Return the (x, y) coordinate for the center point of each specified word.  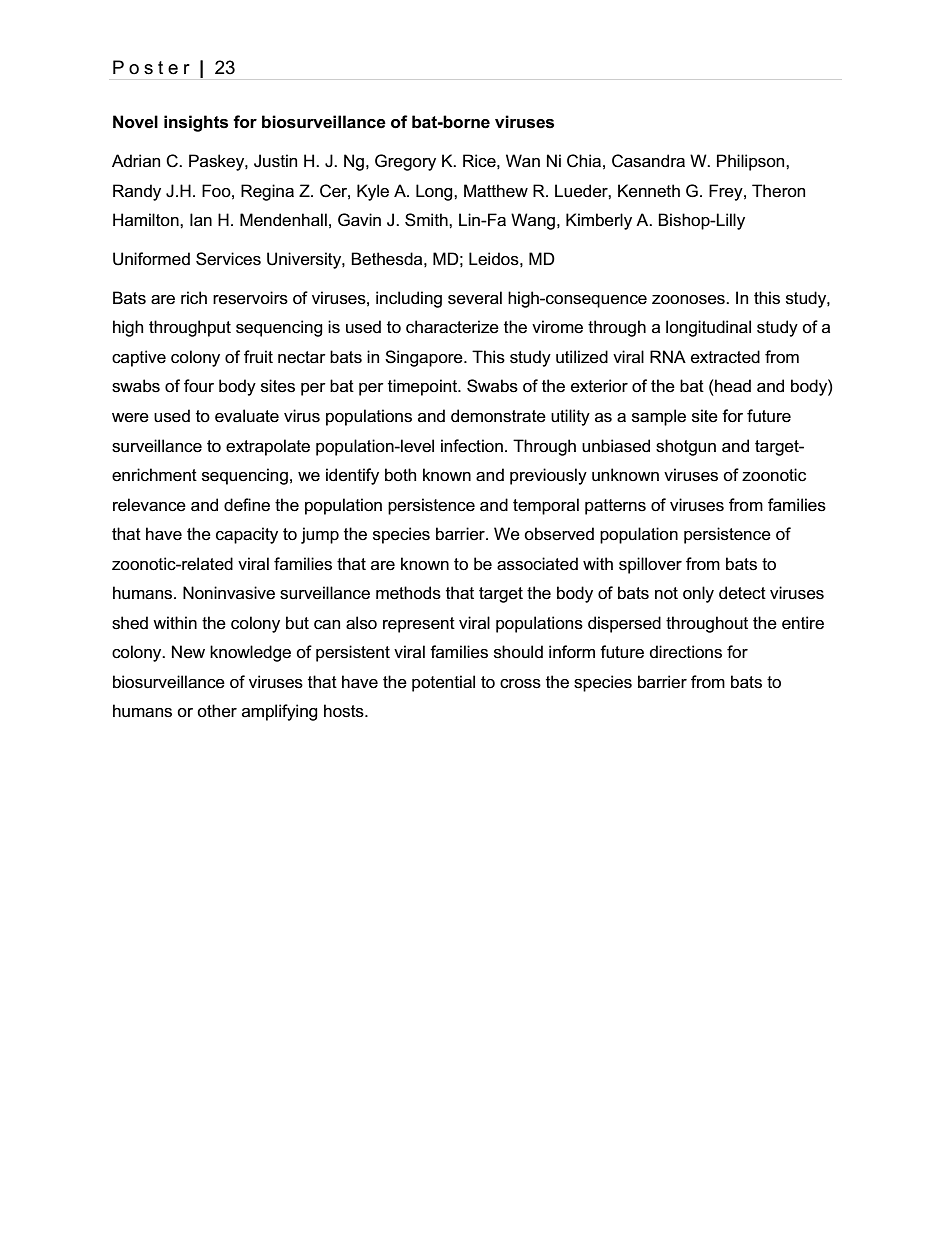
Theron (778, 190)
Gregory (405, 162)
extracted (725, 357)
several (475, 298)
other (217, 711)
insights (196, 123)
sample (659, 417)
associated (537, 564)
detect (742, 593)
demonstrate (498, 416)
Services (228, 259)
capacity (247, 535)
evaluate (247, 416)
